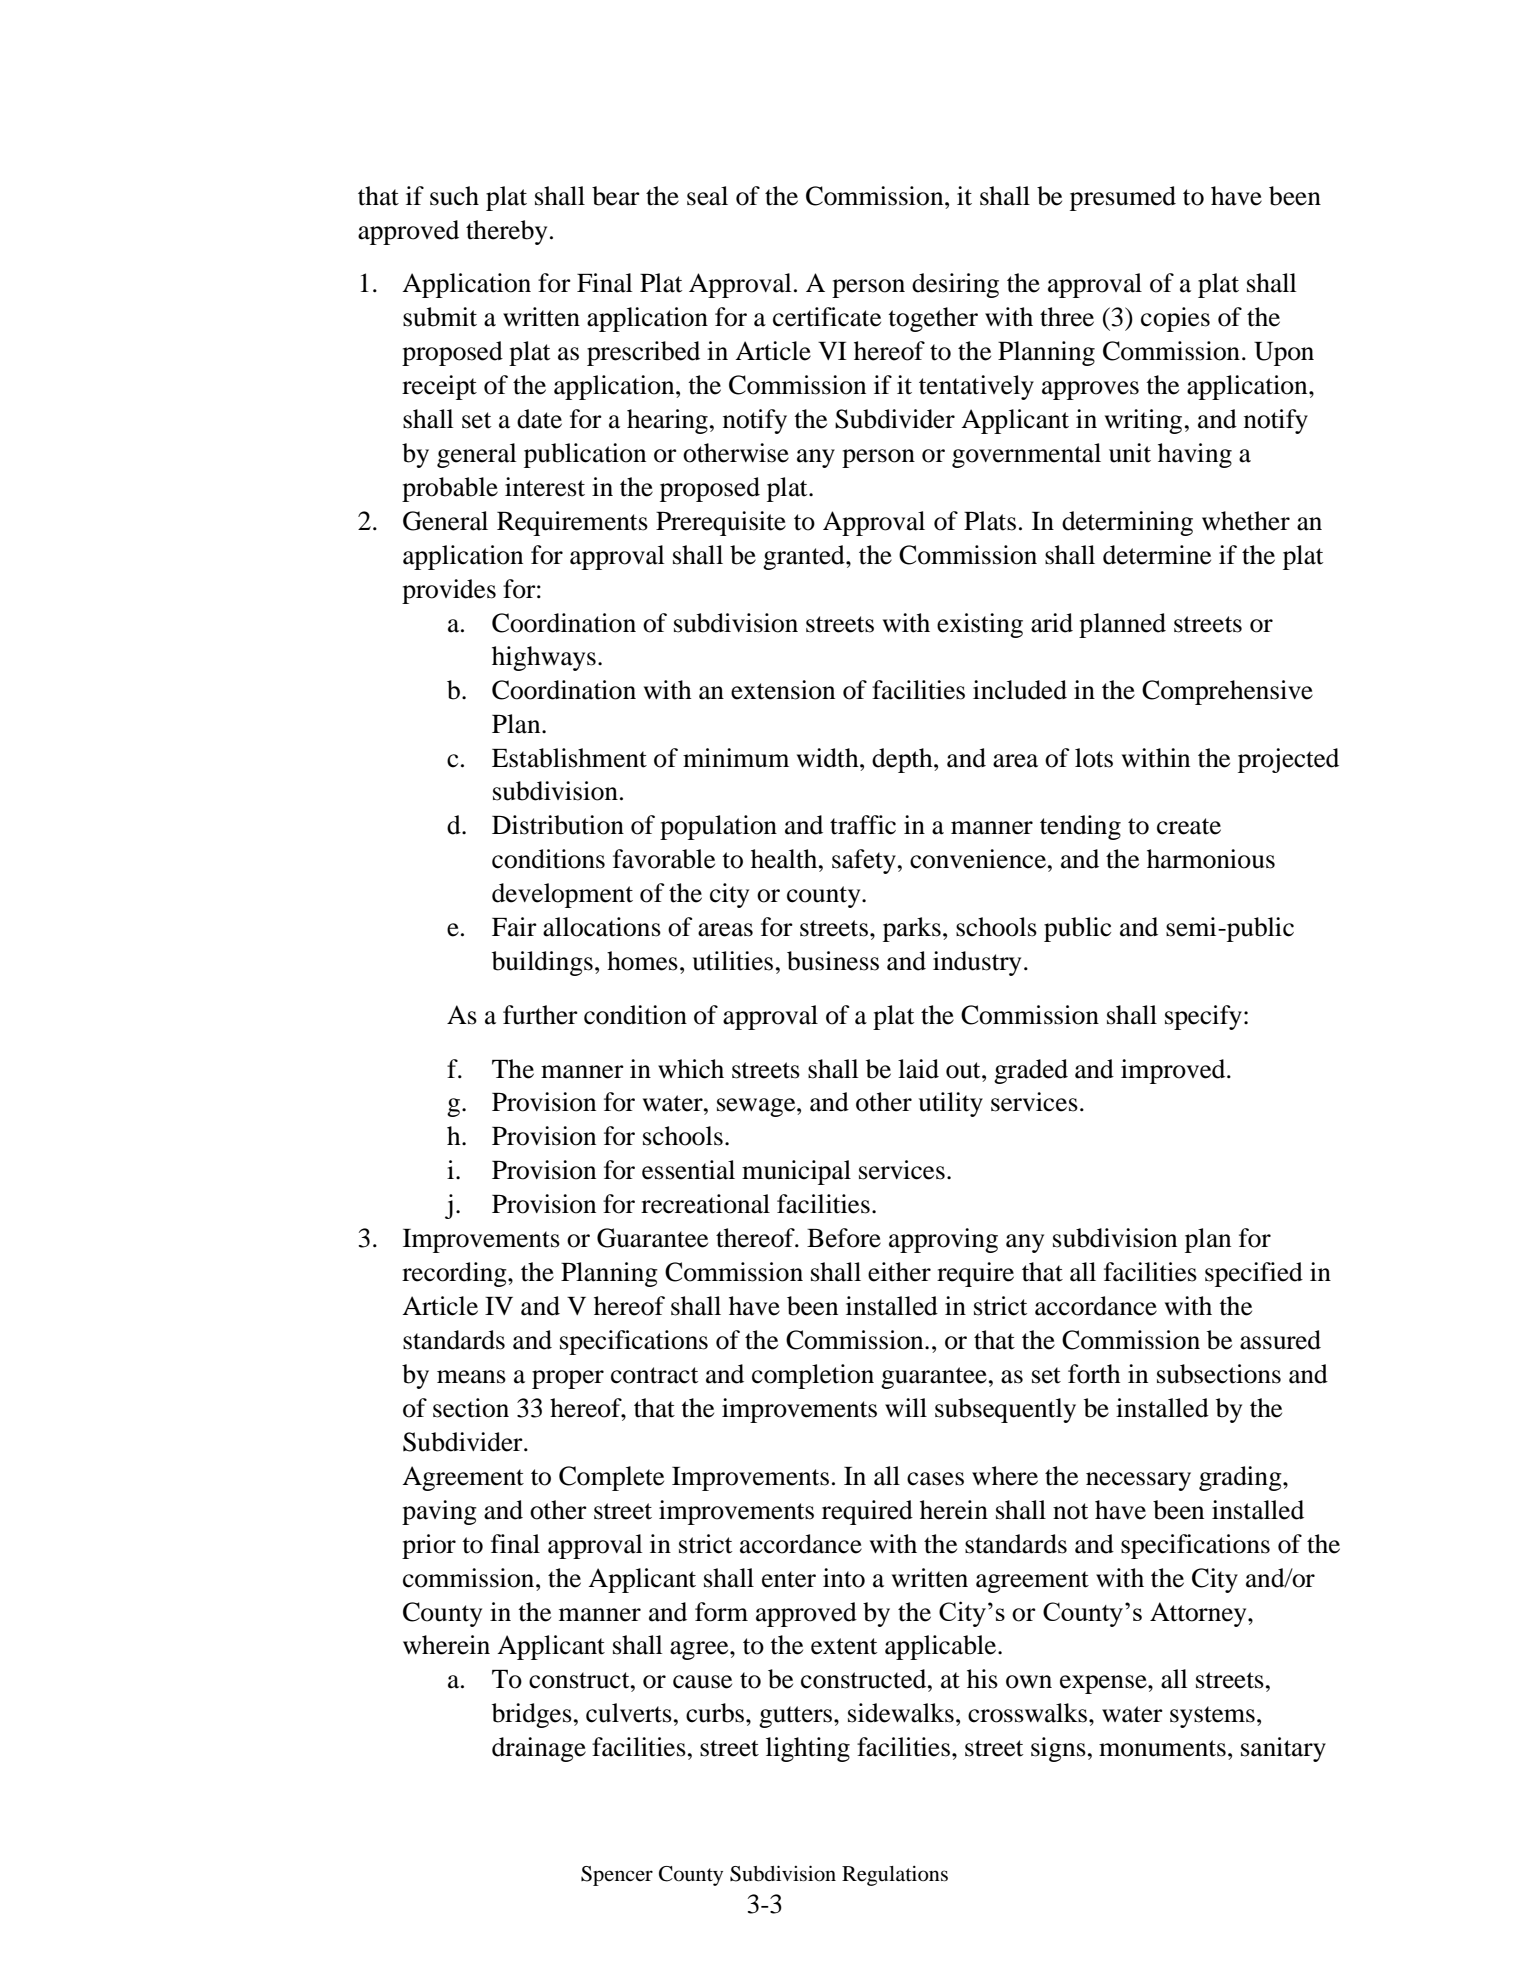 Image resolution: width=1520 pixels, height=1968 pixels. Describe the element at coordinates (455, 1274) in the image. I see `recording` at that location.
